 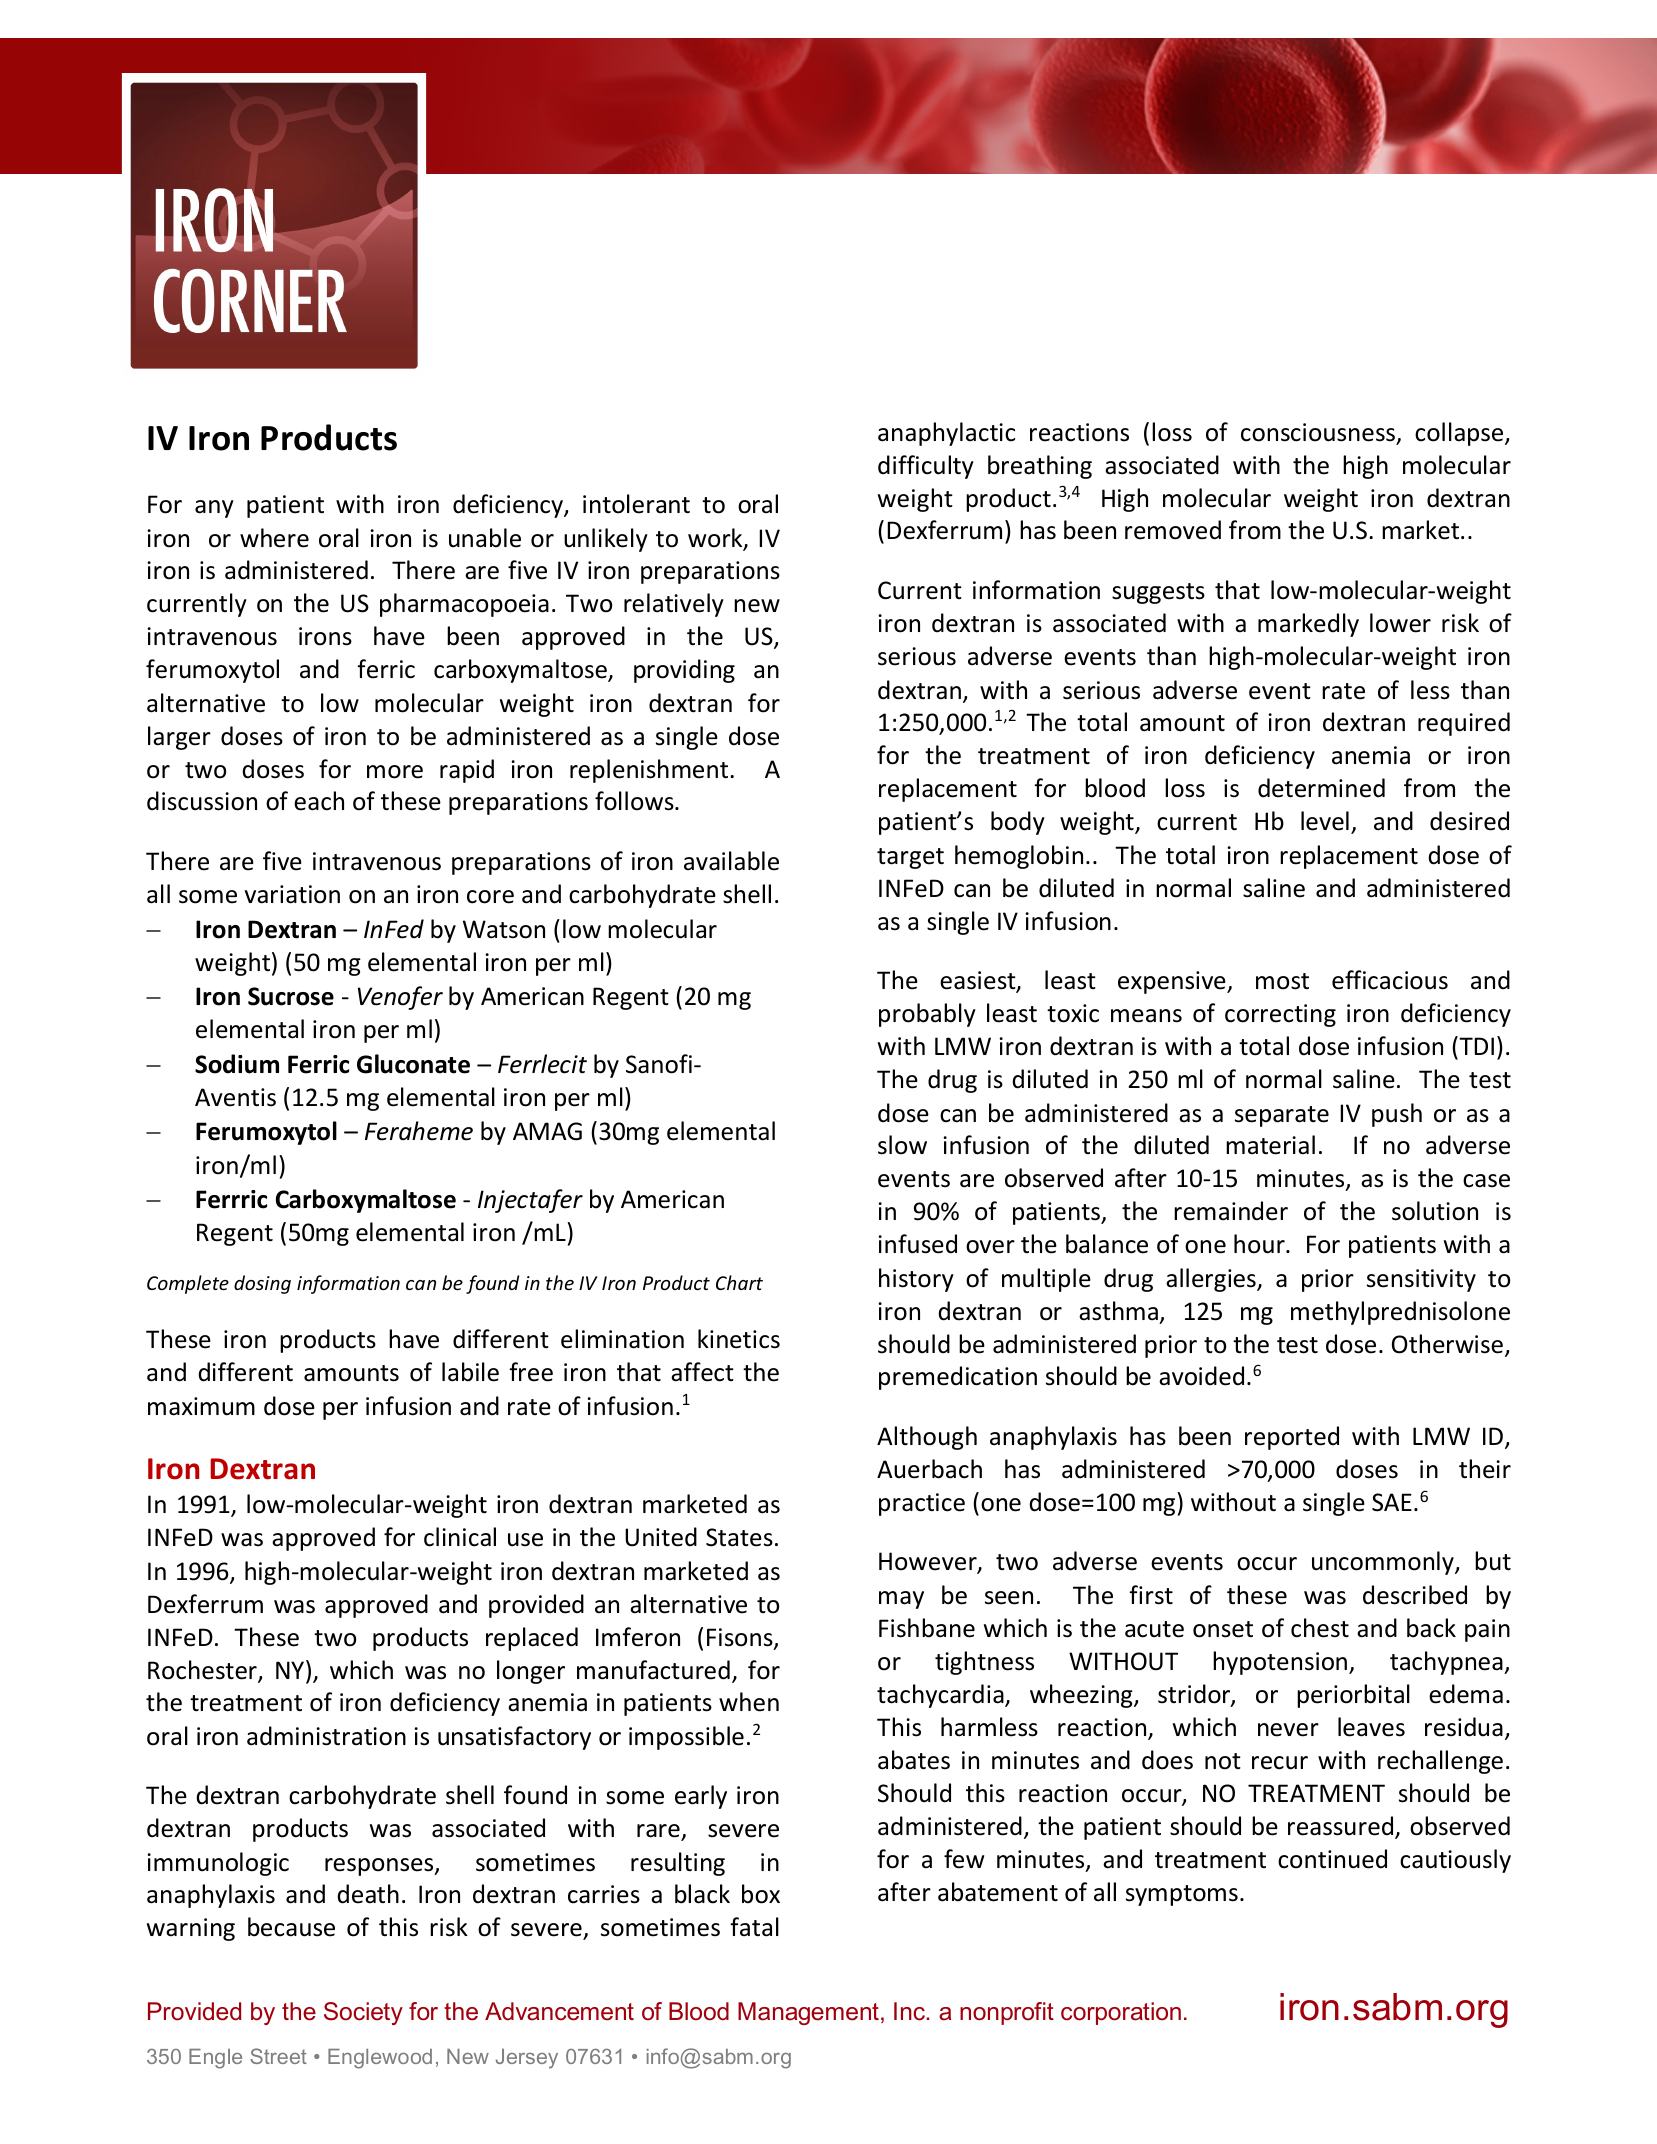 I want to click on target, so click(x=910, y=858).
